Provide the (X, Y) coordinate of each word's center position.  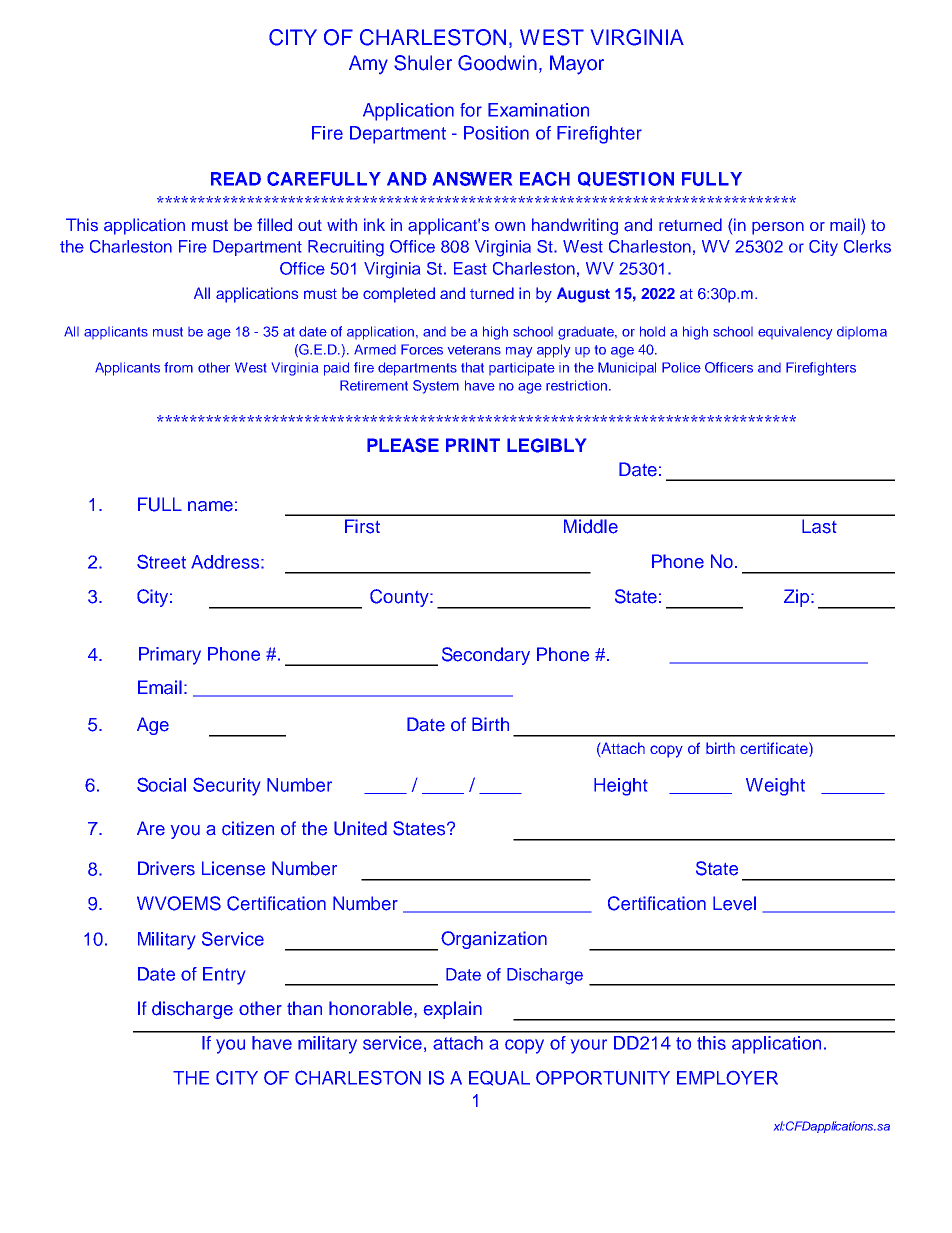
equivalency (795, 333)
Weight (775, 787)
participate (522, 369)
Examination (538, 110)
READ (236, 179)
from (178, 367)
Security (226, 786)
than (304, 1008)
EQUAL (499, 1078)
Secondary (486, 656)
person (778, 228)
